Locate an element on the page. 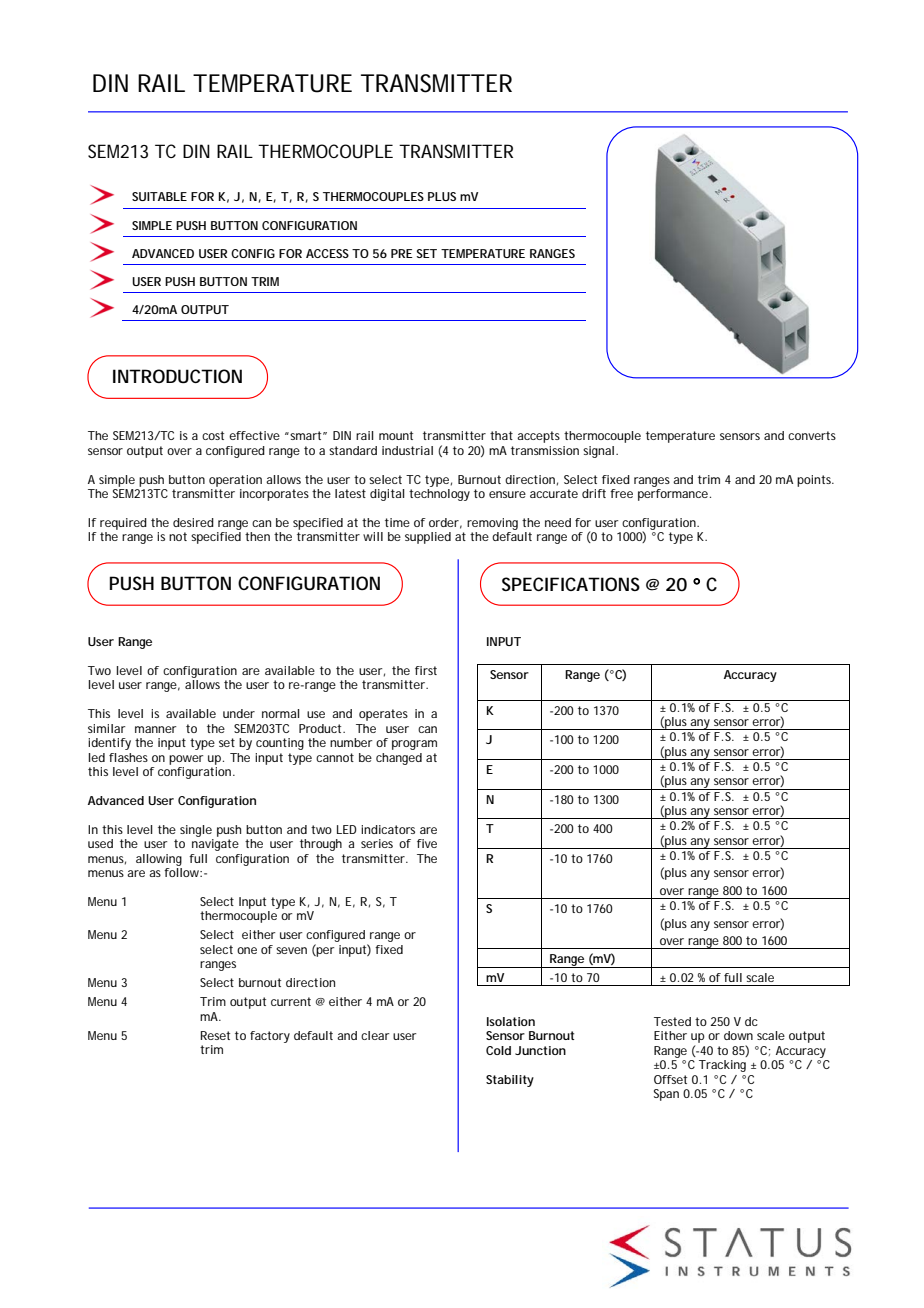 The image size is (924, 1308). under is located at coordinates (239, 713).
